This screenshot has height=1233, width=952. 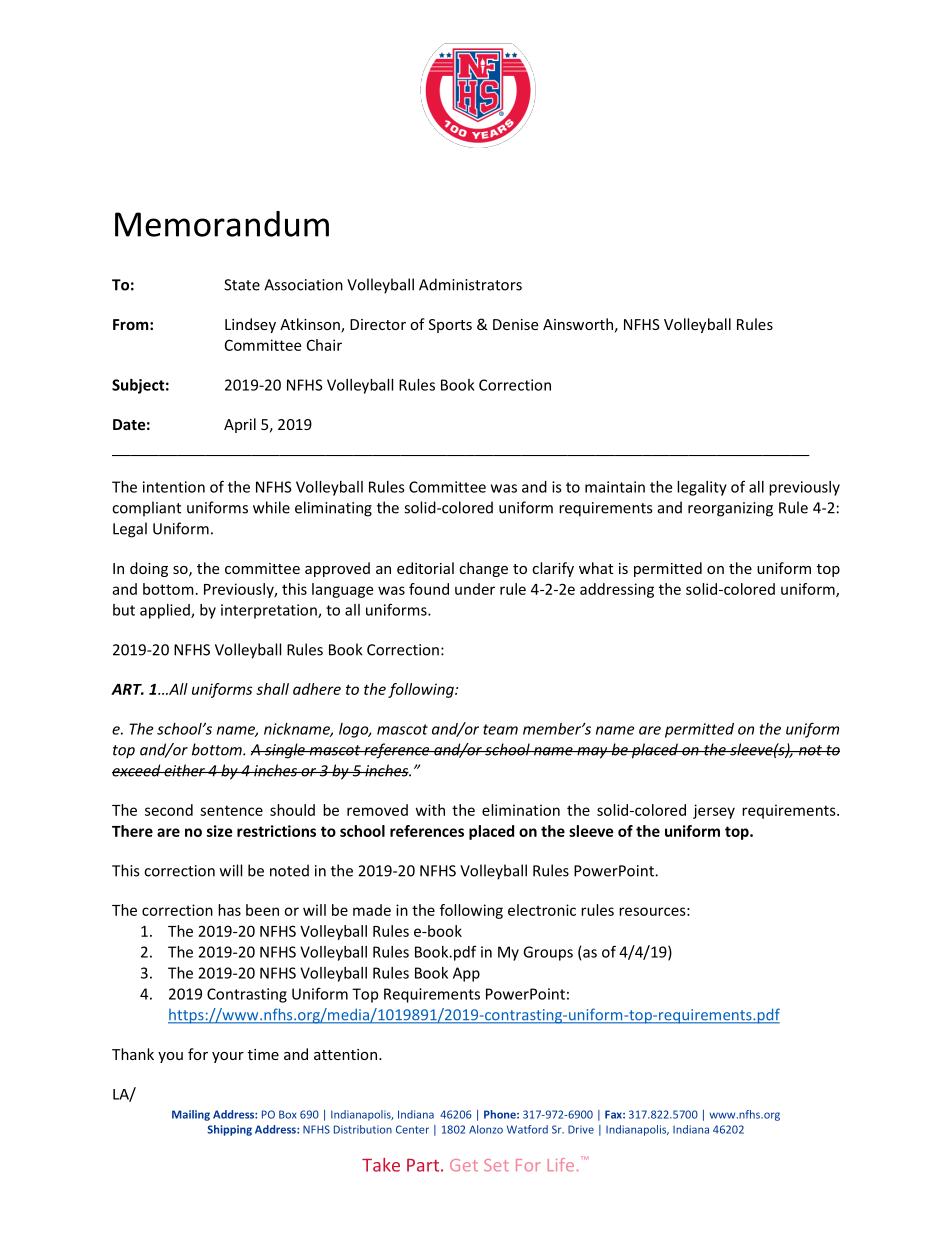 I want to click on Denise, so click(x=515, y=324).
